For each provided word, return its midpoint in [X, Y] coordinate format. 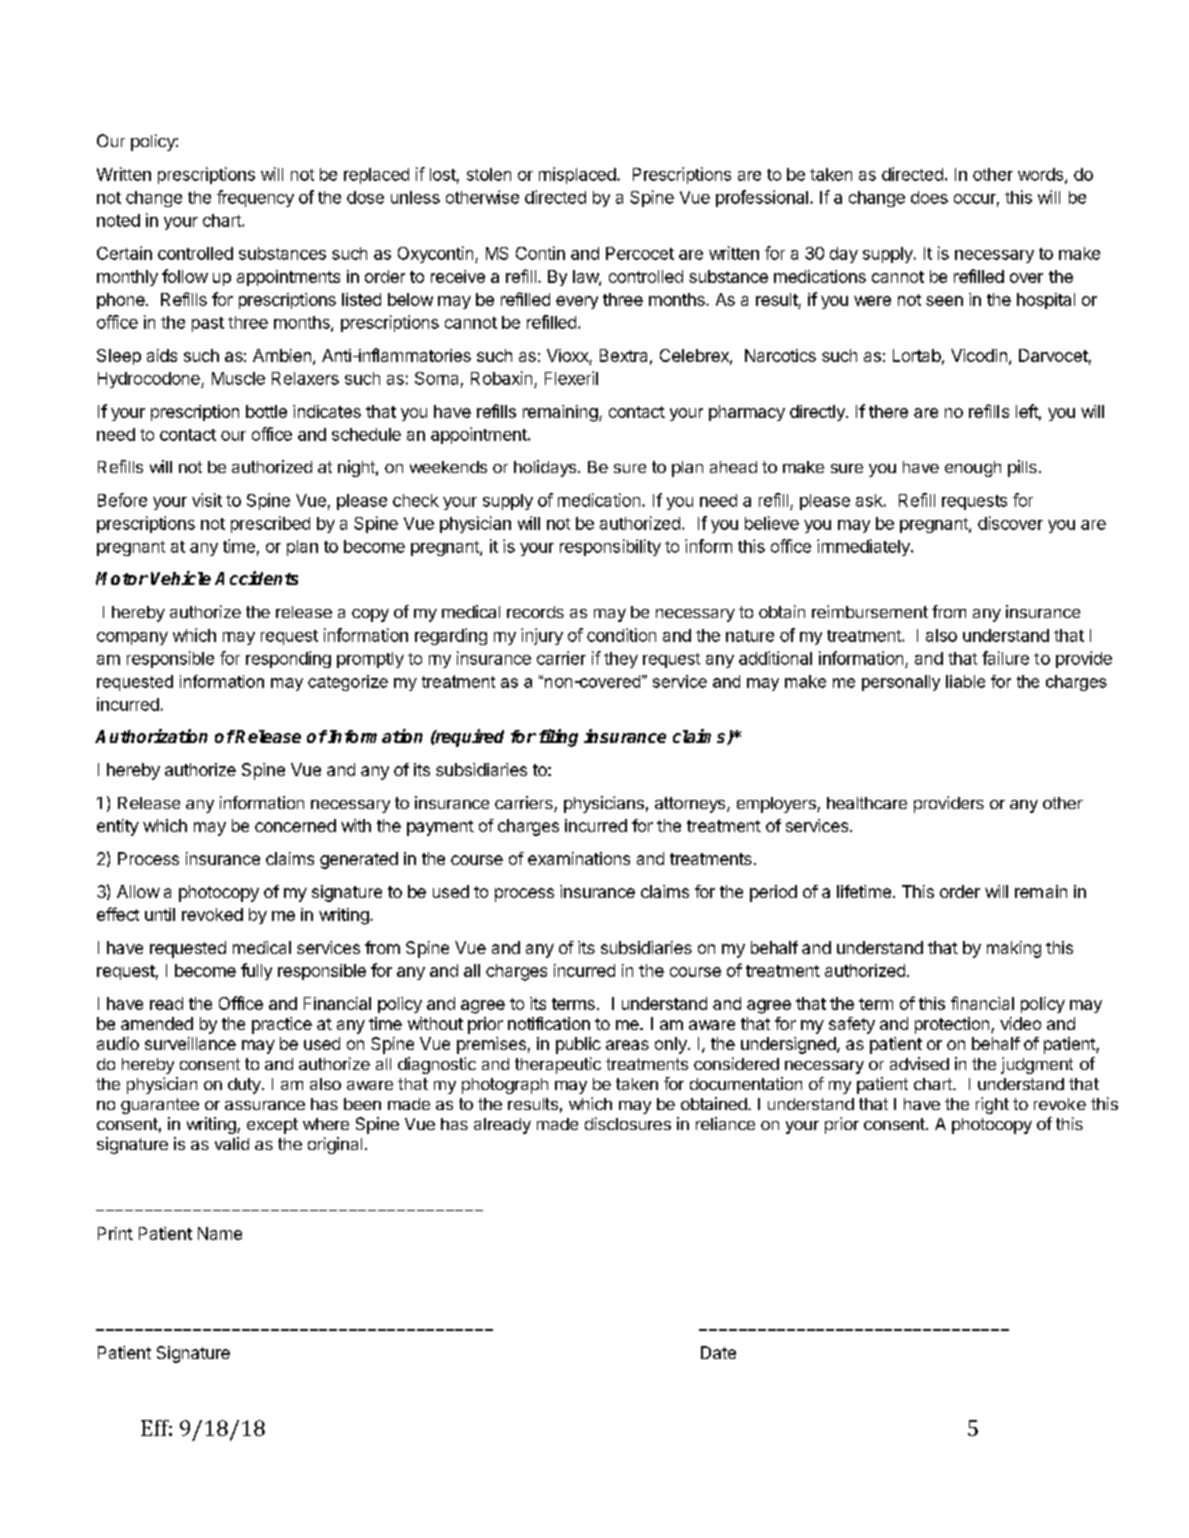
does [929, 197]
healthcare [867, 803]
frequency [255, 198]
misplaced [577, 175]
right [992, 1105]
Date [718, 1352]
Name [220, 1233]
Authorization [151, 736]
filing [558, 738]
